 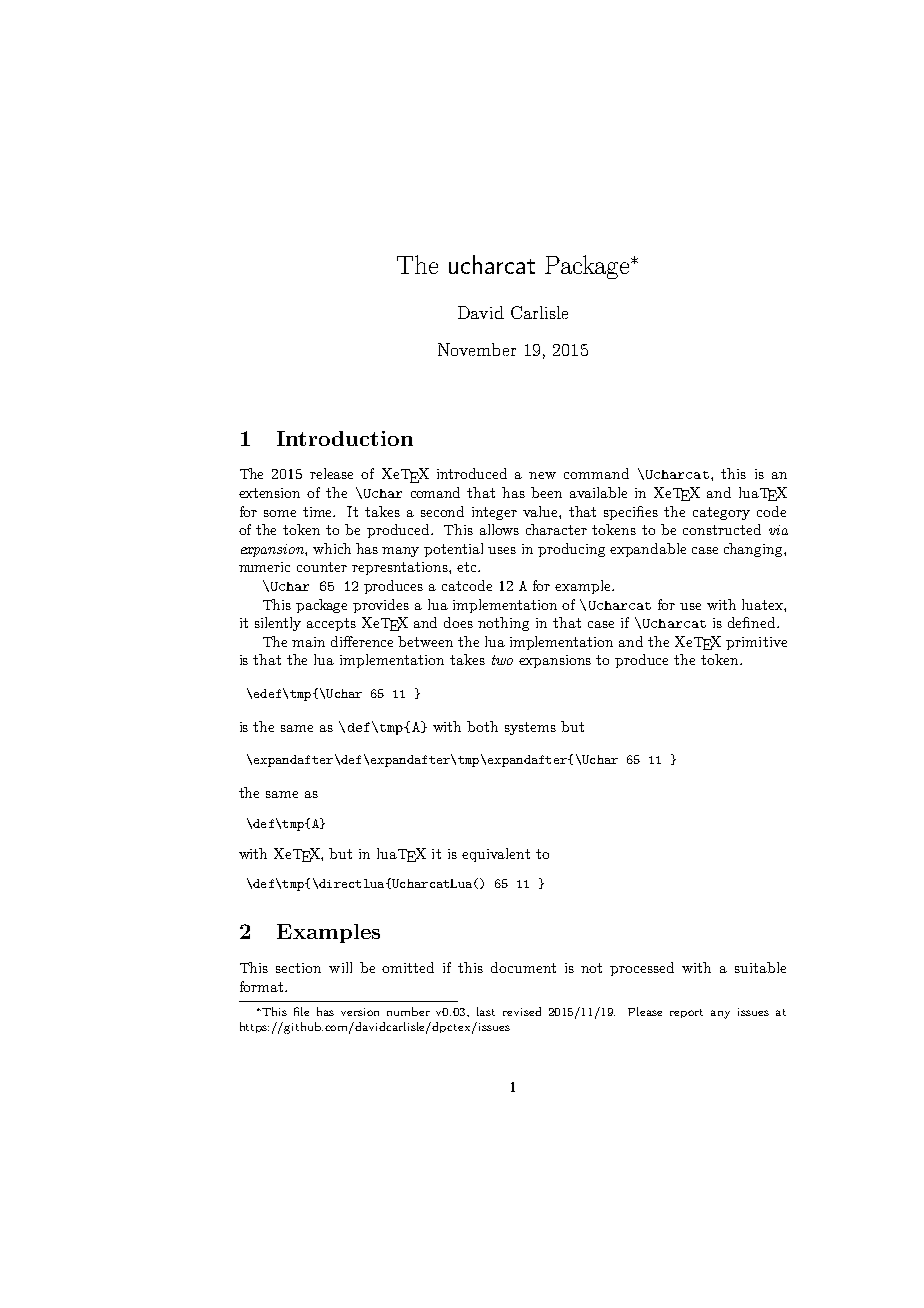 What do you see at coordinates (522, 1011) in the image?
I see `revised` at bounding box center [522, 1011].
